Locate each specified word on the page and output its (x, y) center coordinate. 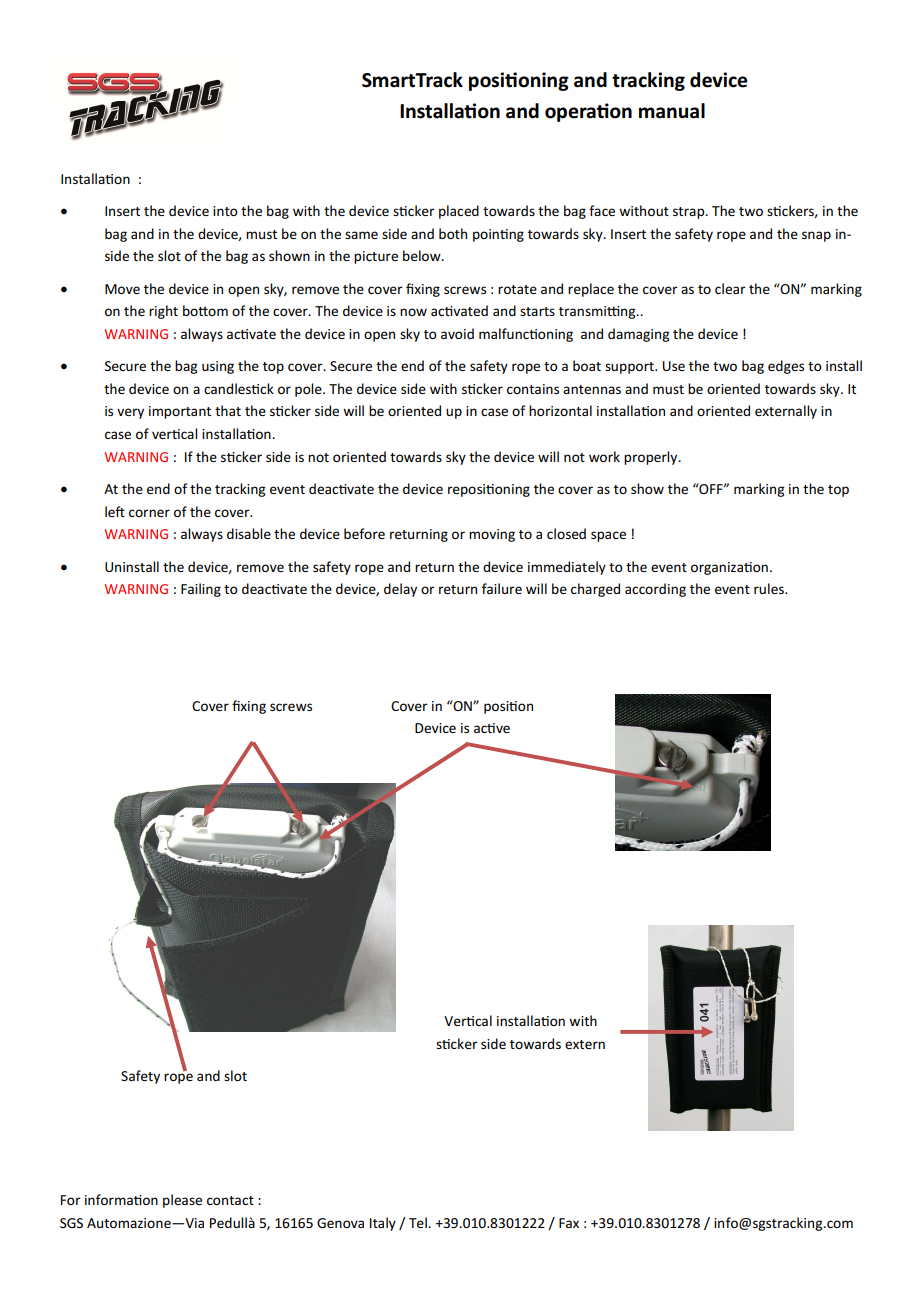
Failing (201, 590)
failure (502, 588)
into (225, 211)
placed (459, 212)
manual (672, 111)
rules (770, 588)
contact (230, 1200)
